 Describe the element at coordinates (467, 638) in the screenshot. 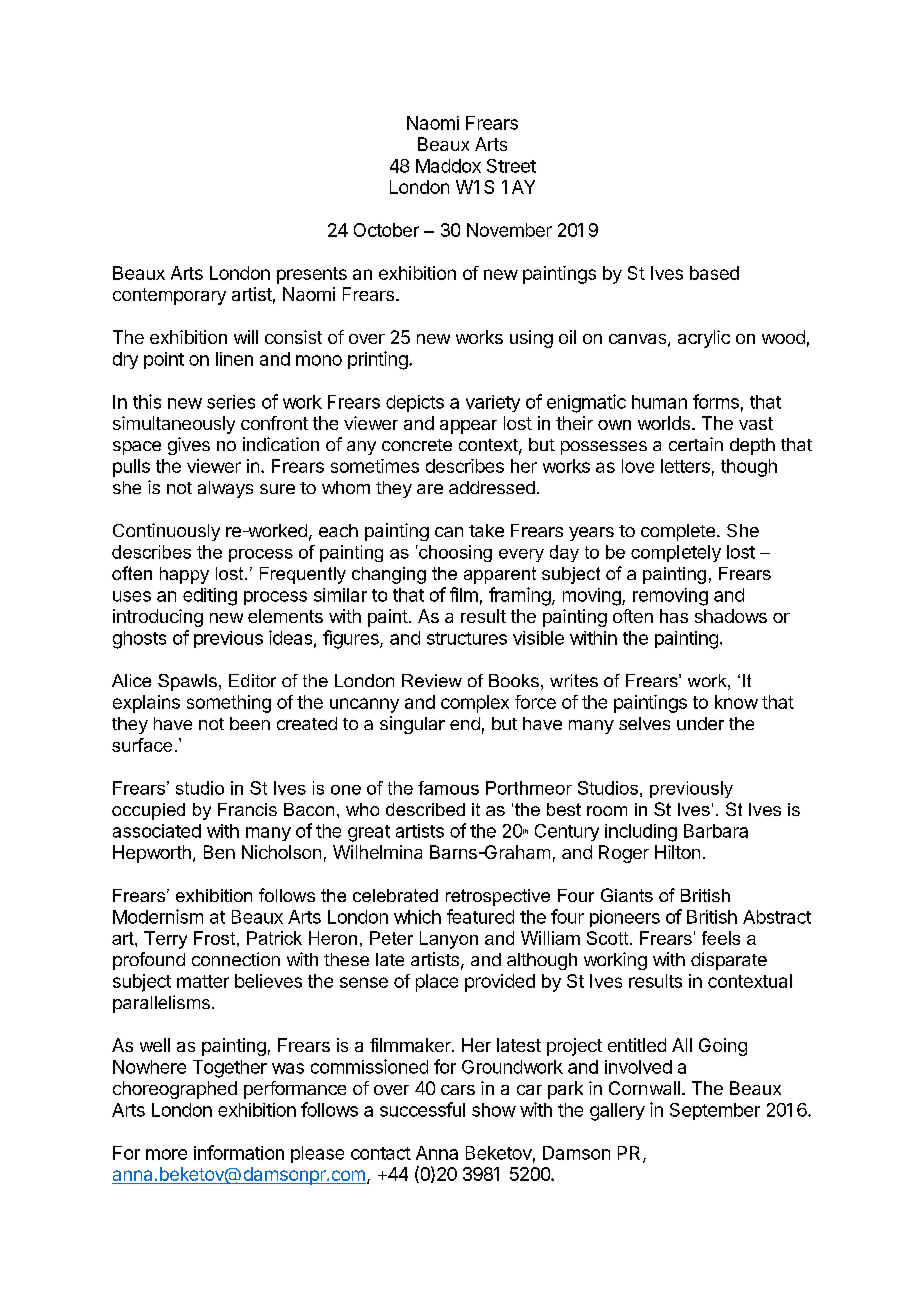

I see `structures` at that location.
